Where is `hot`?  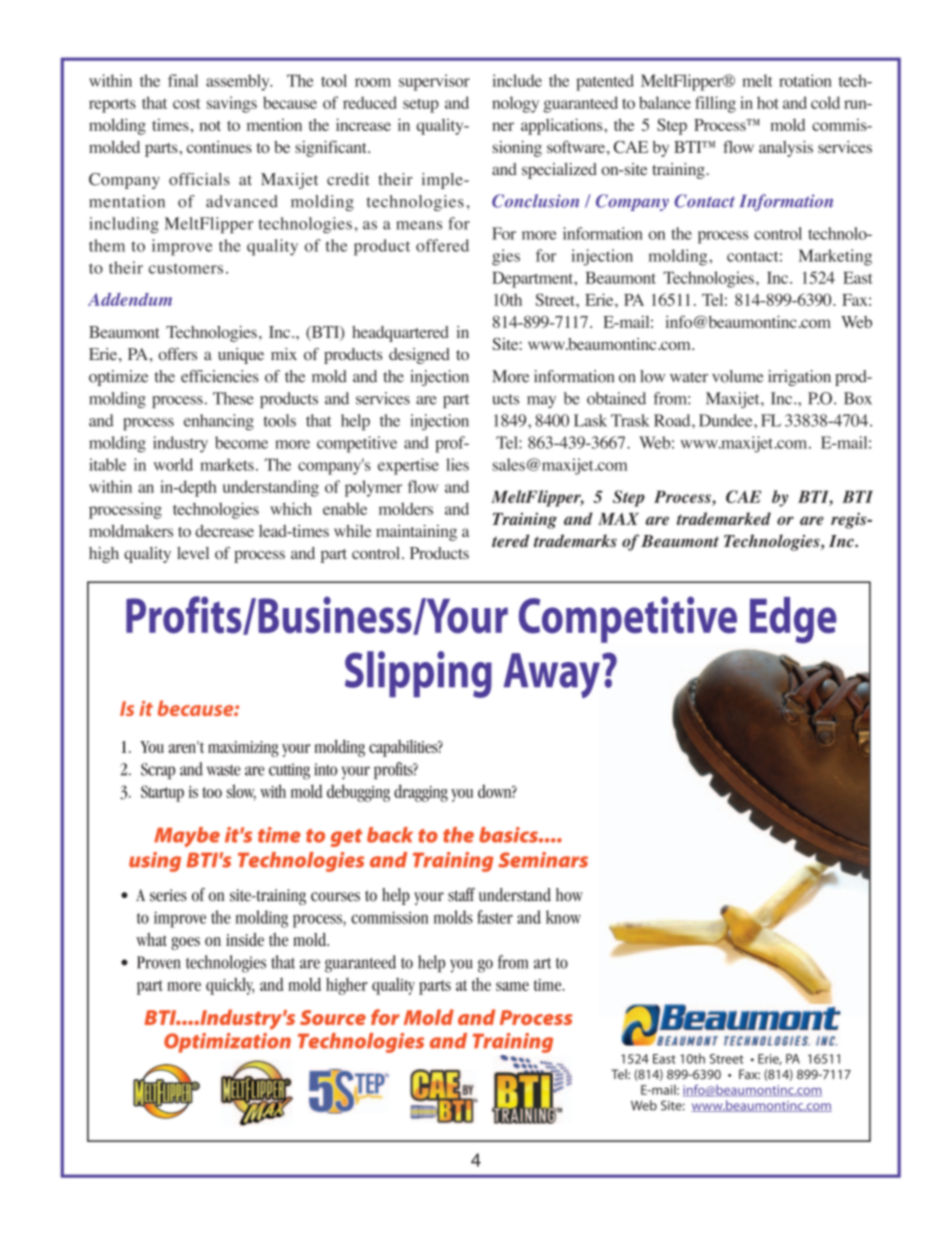 hot is located at coordinates (768, 103).
